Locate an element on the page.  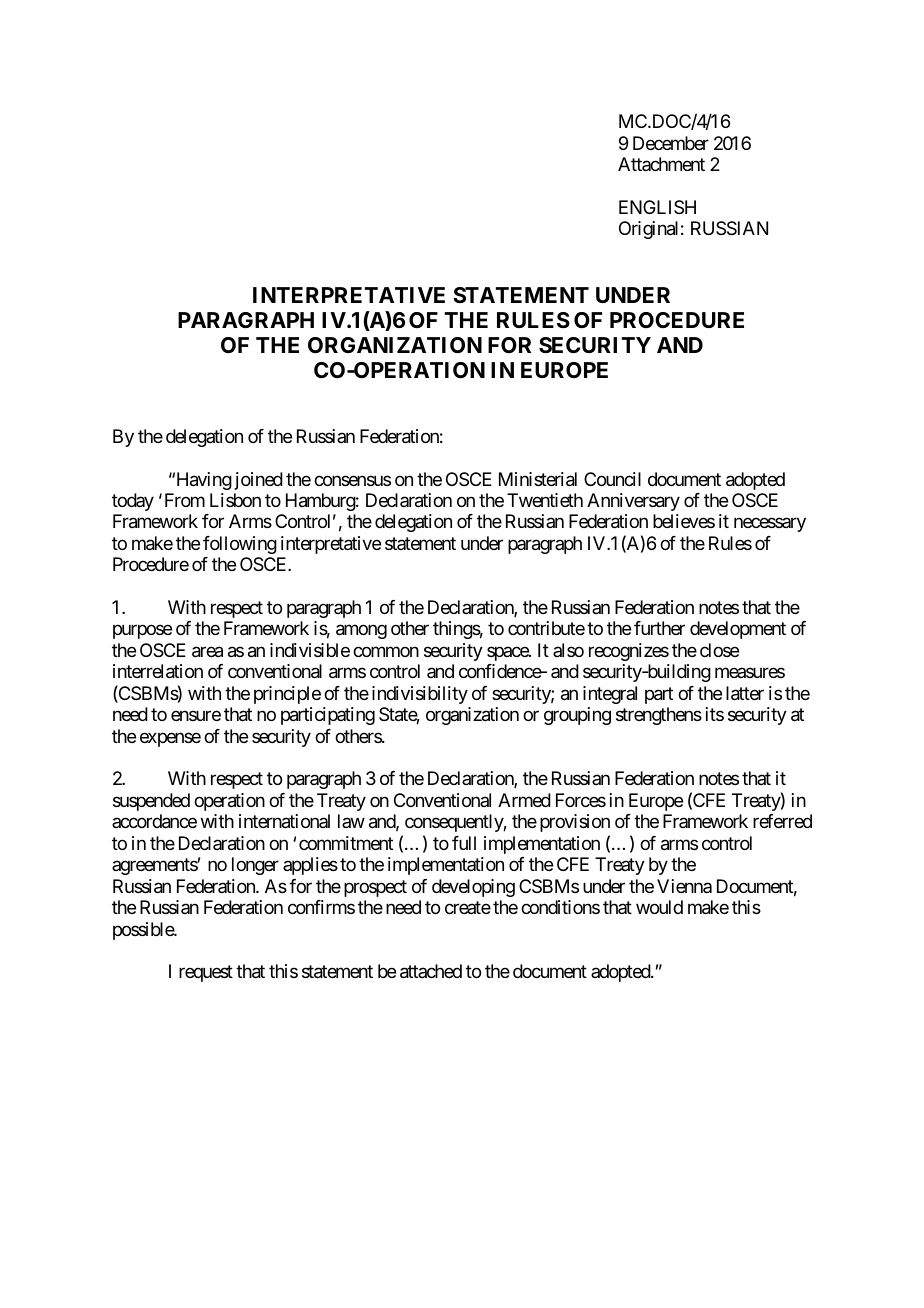
Attachment is located at coordinates (661, 164).
